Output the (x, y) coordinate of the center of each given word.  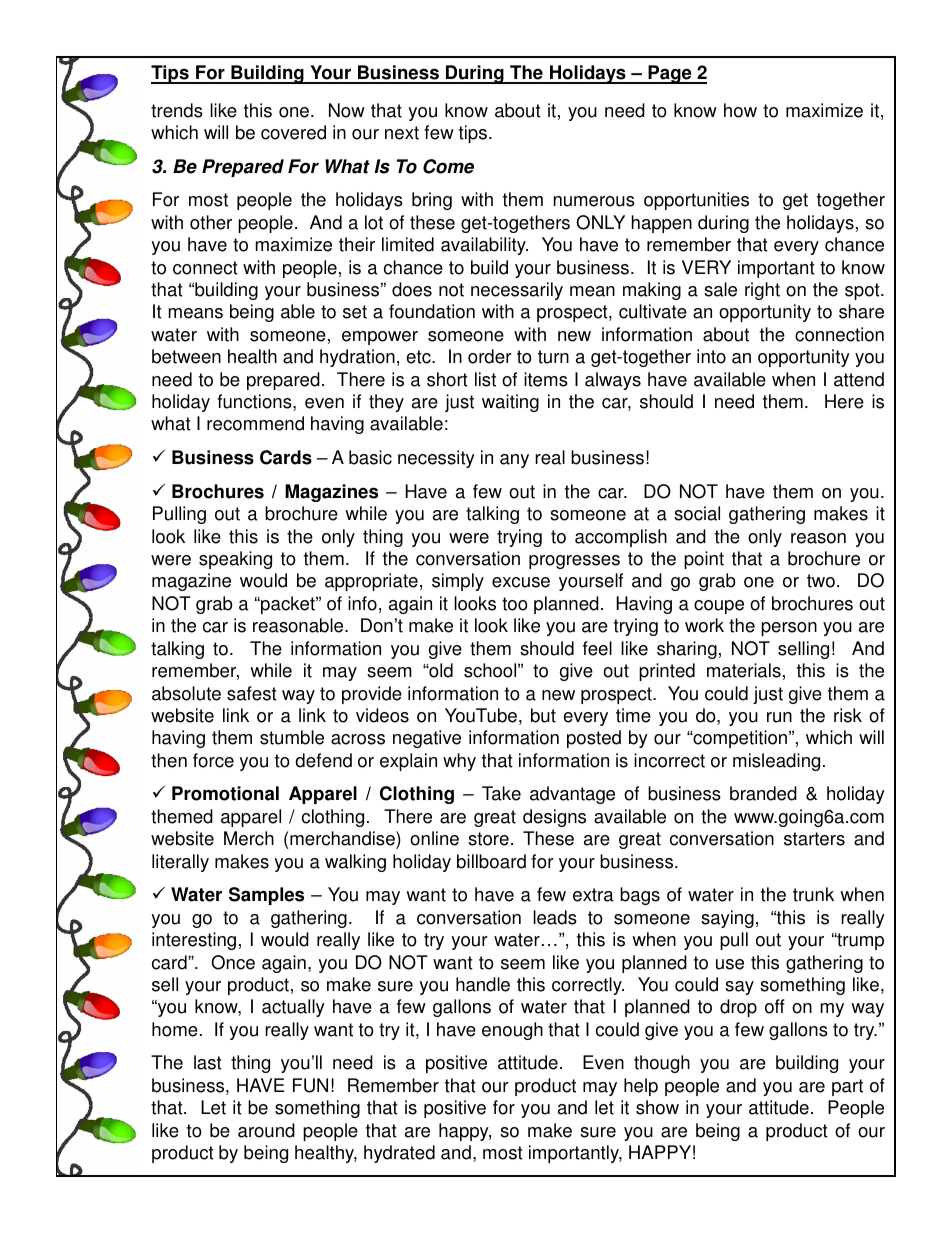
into (711, 356)
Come (448, 166)
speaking (235, 560)
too (515, 604)
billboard (491, 861)
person (789, 629)
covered (293, 132)
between (186, 356)
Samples (266, 896)
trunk (813, 894)
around (266, 1130)
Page (670, 74)
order (490, 356)
